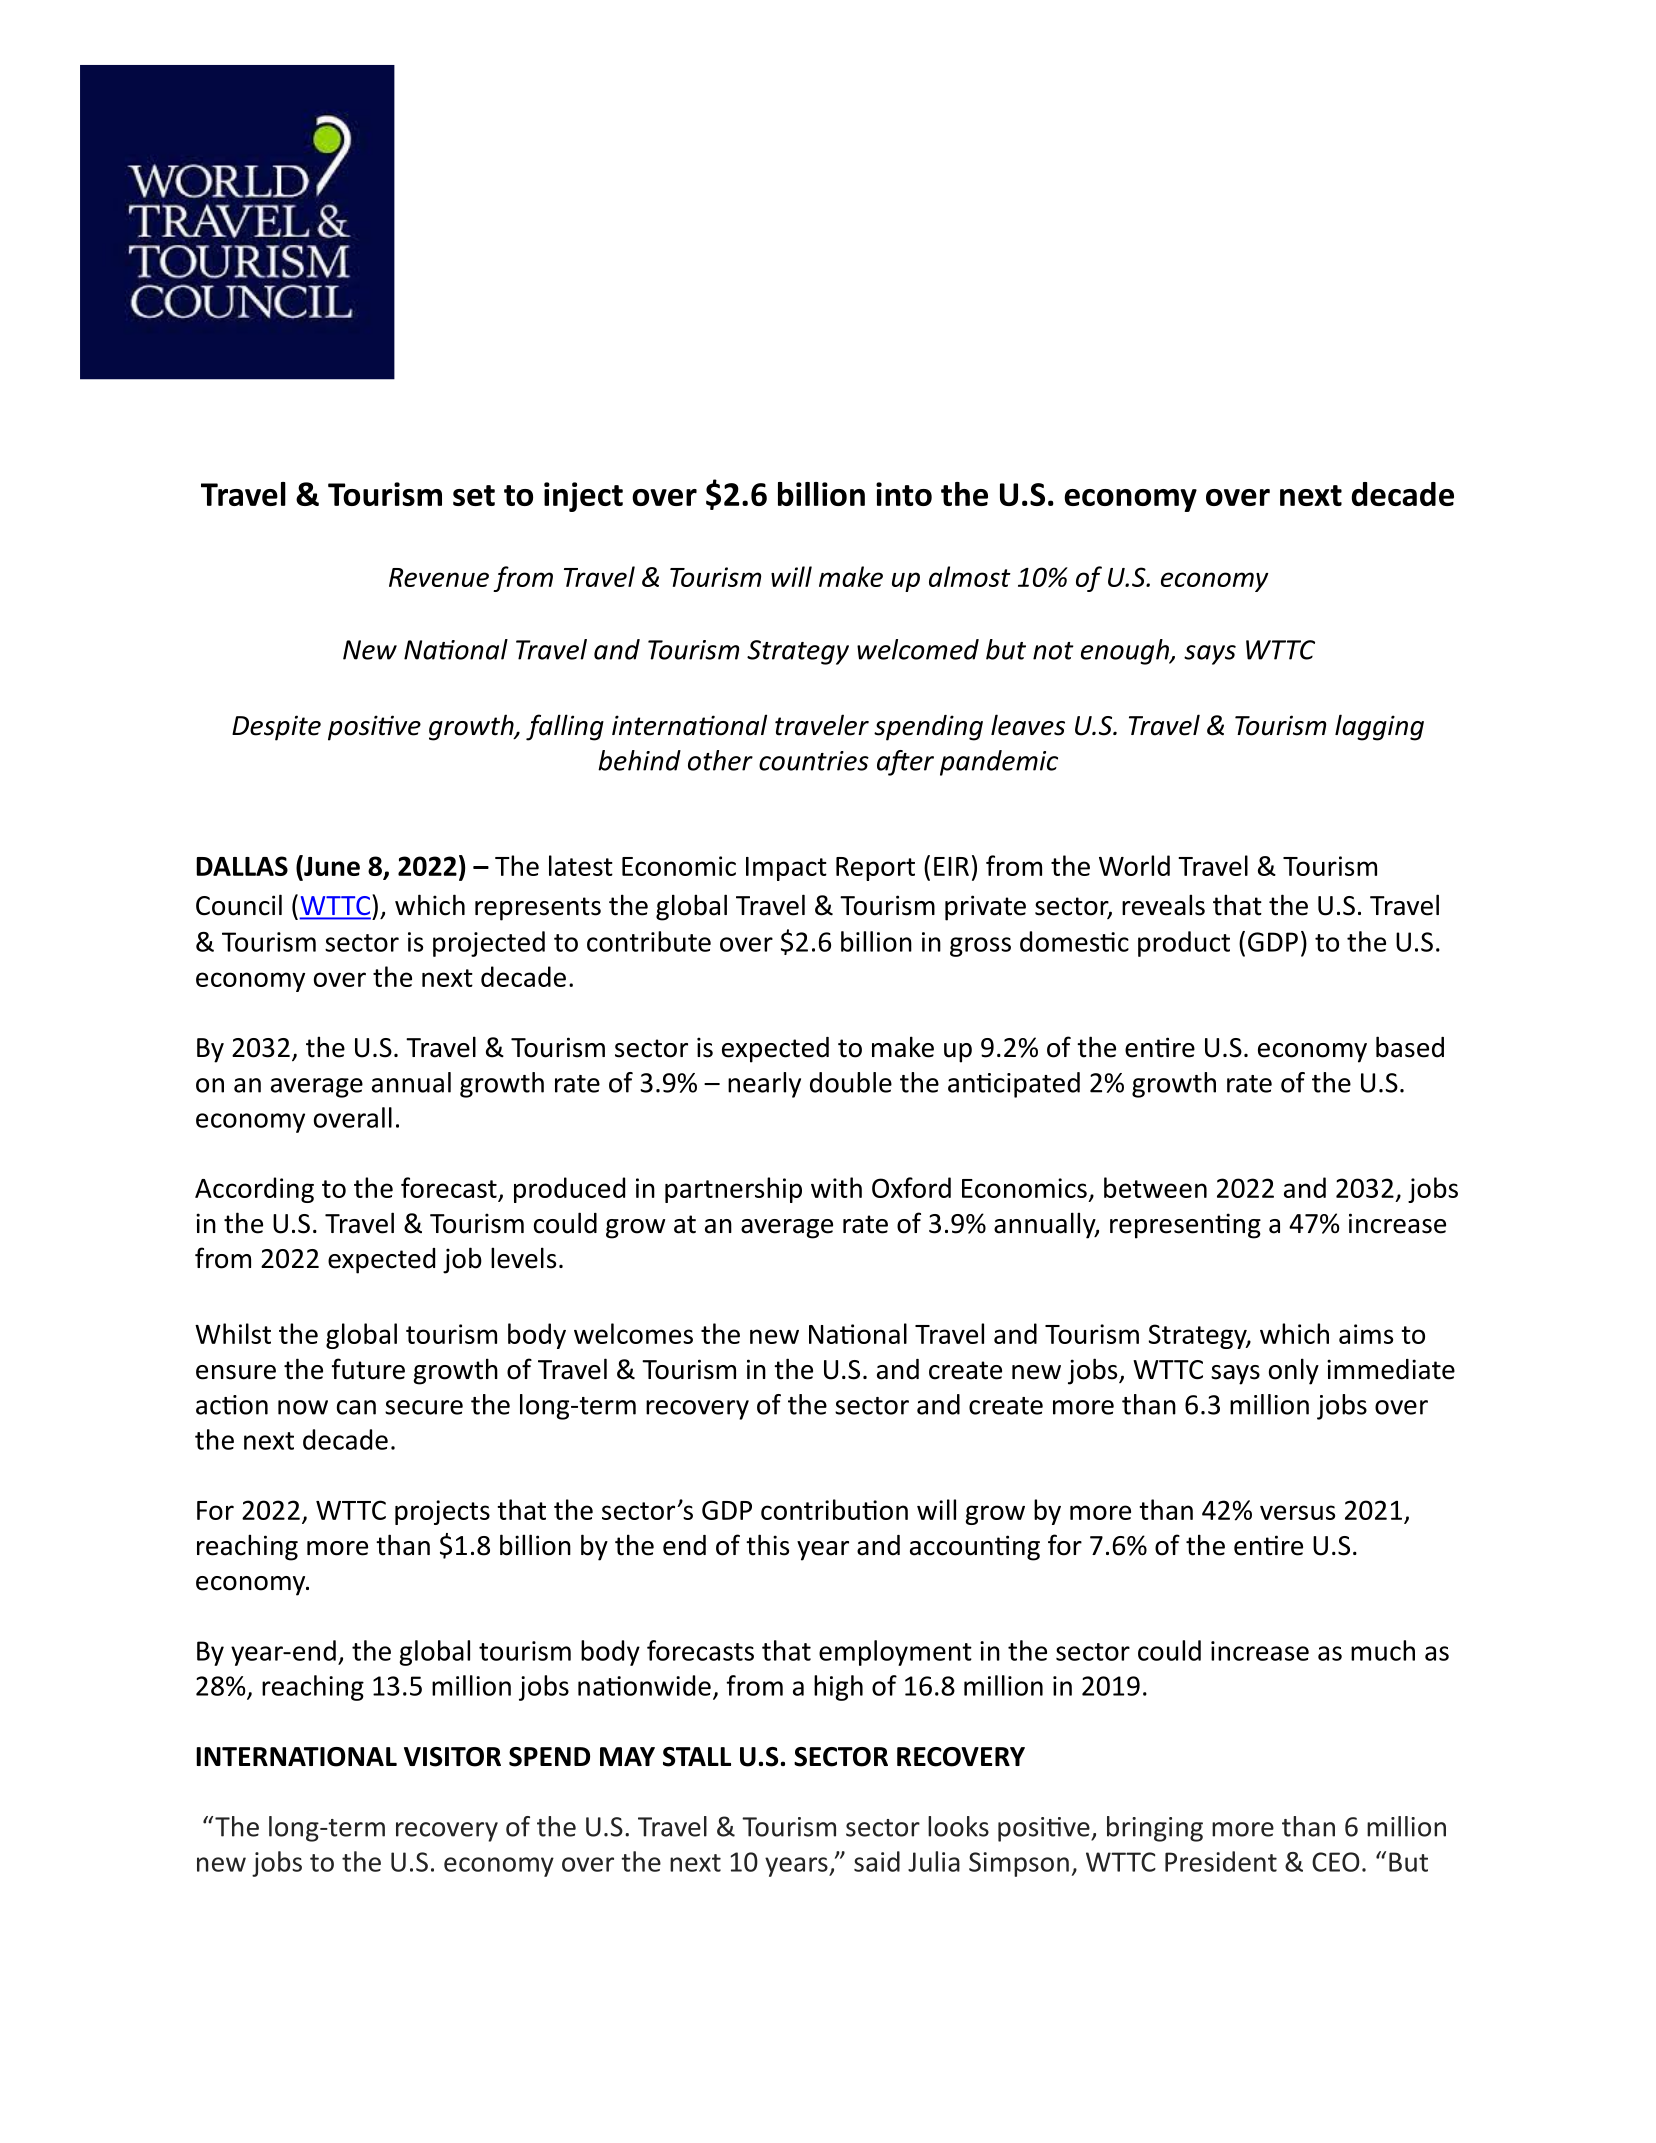 This document has width=1656, height=2143. Describe the element at coordinates (1163, 905) in the document. I see `reveals` at that location.
